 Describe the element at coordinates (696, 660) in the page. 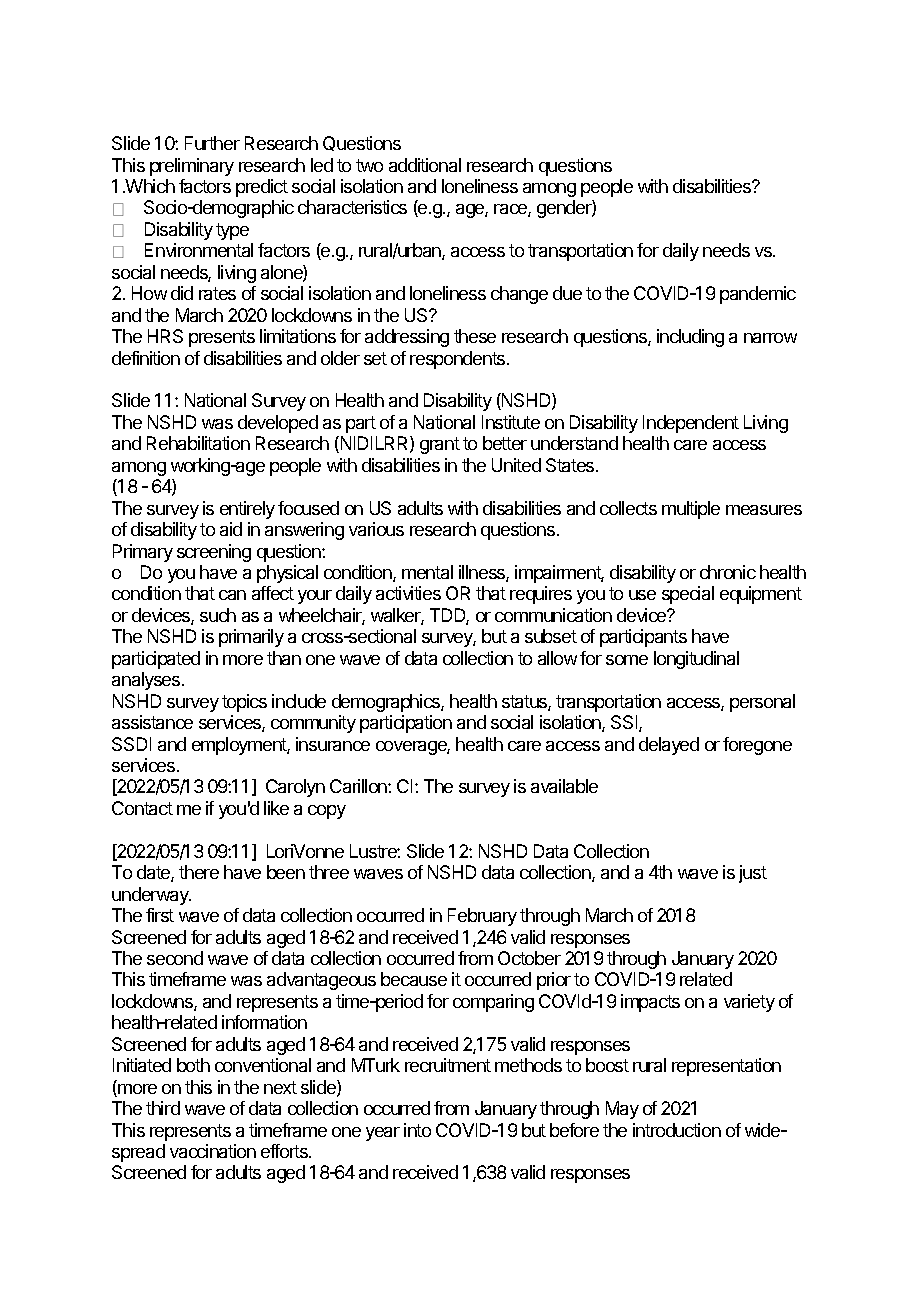

I see `longitudinal` at that location.
